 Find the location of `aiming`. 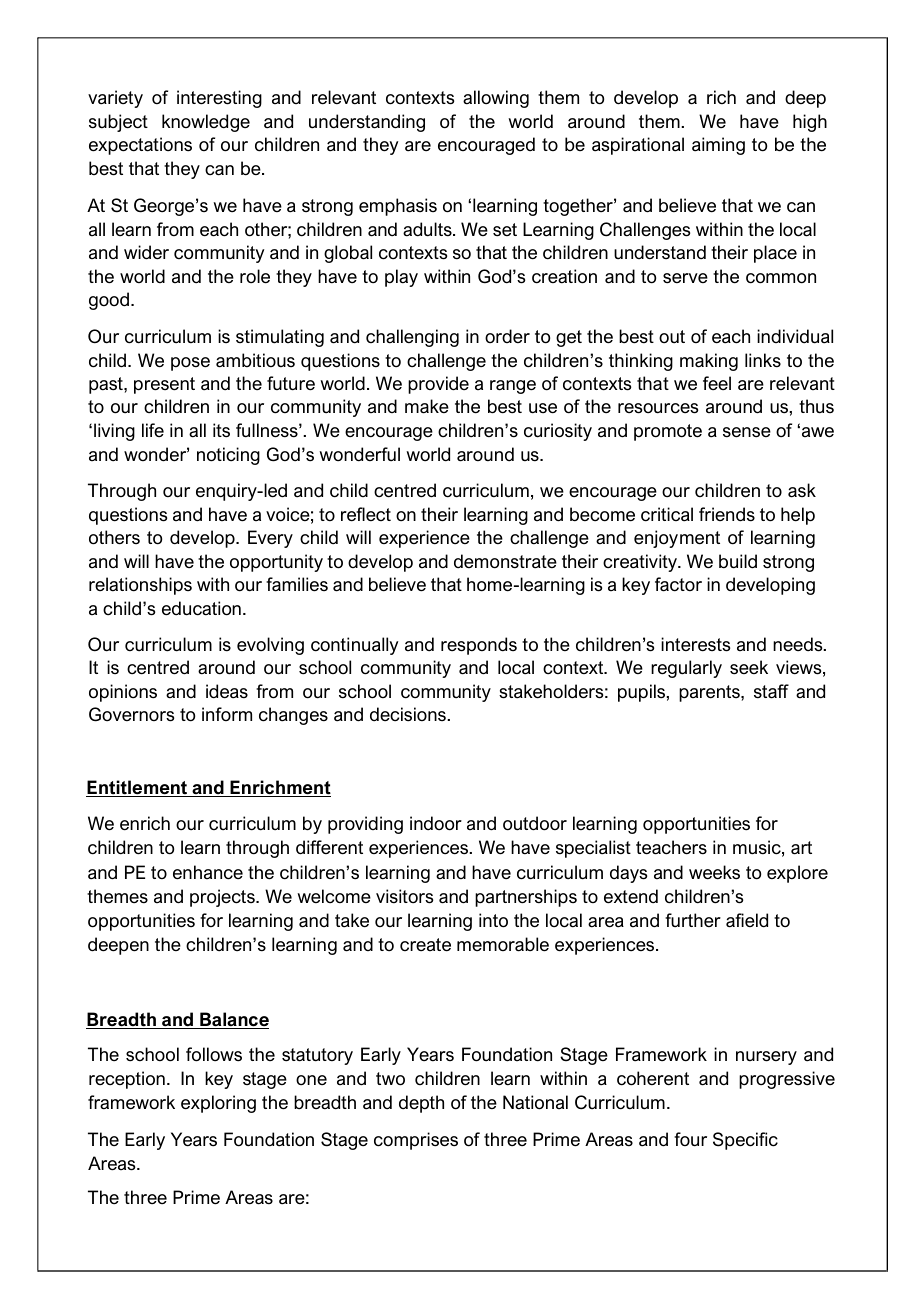

aiming is located at coordinates (718, 146).
